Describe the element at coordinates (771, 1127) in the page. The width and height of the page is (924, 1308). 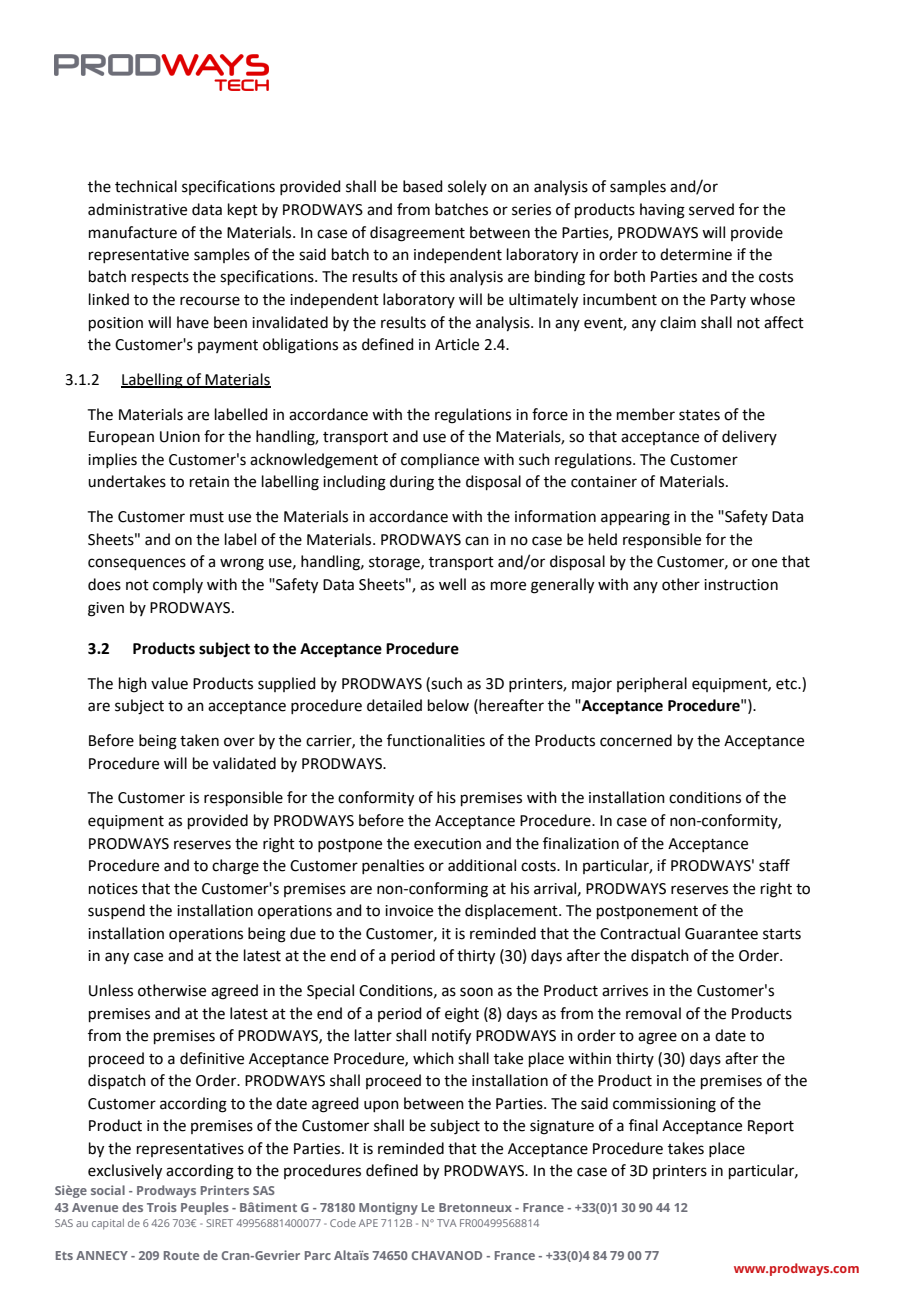
I see `Report` at that location.
